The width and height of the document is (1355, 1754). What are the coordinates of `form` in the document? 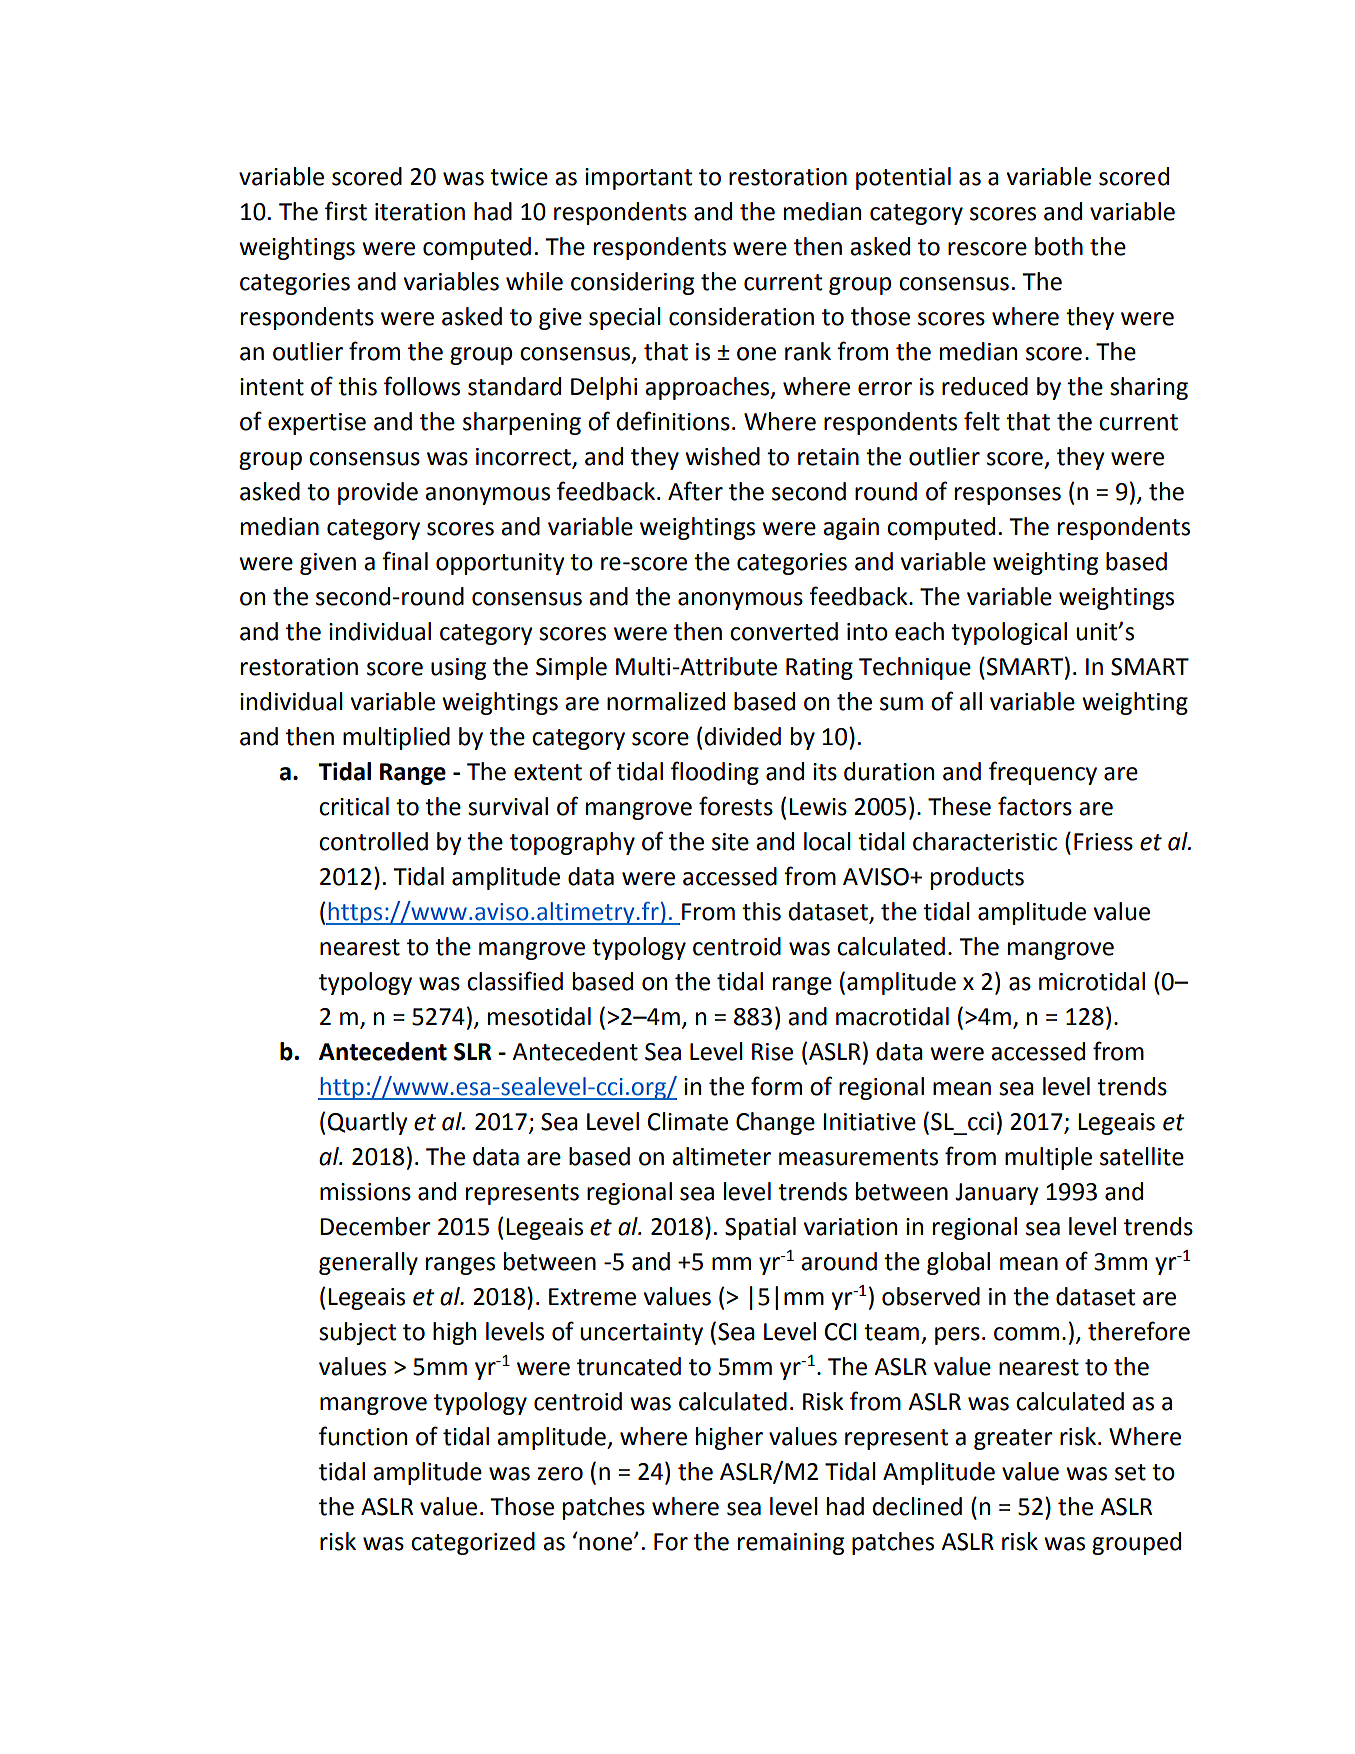 It's located at (776, 1086).
